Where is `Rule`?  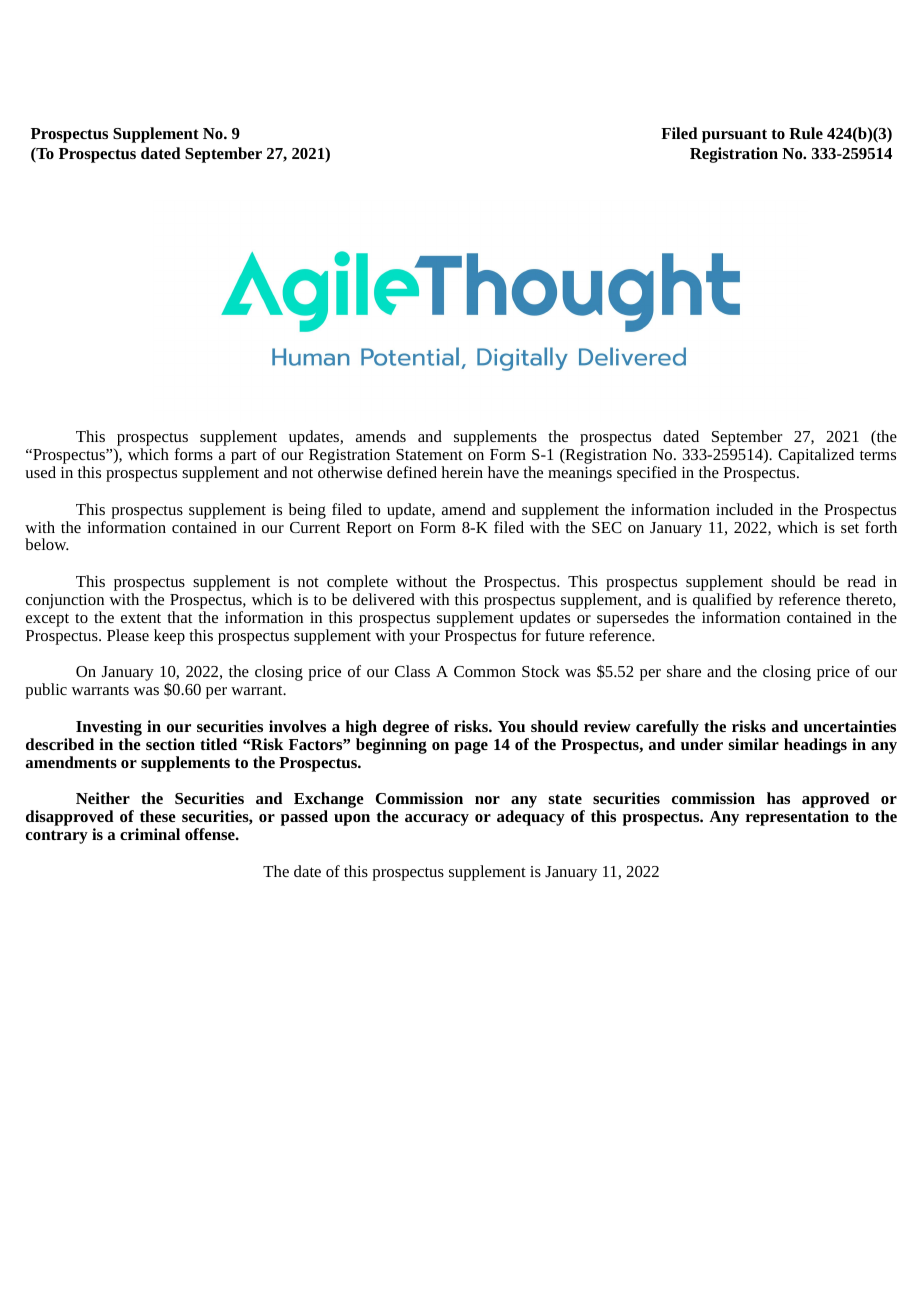
Rule is located at coordinates (806, 133).
